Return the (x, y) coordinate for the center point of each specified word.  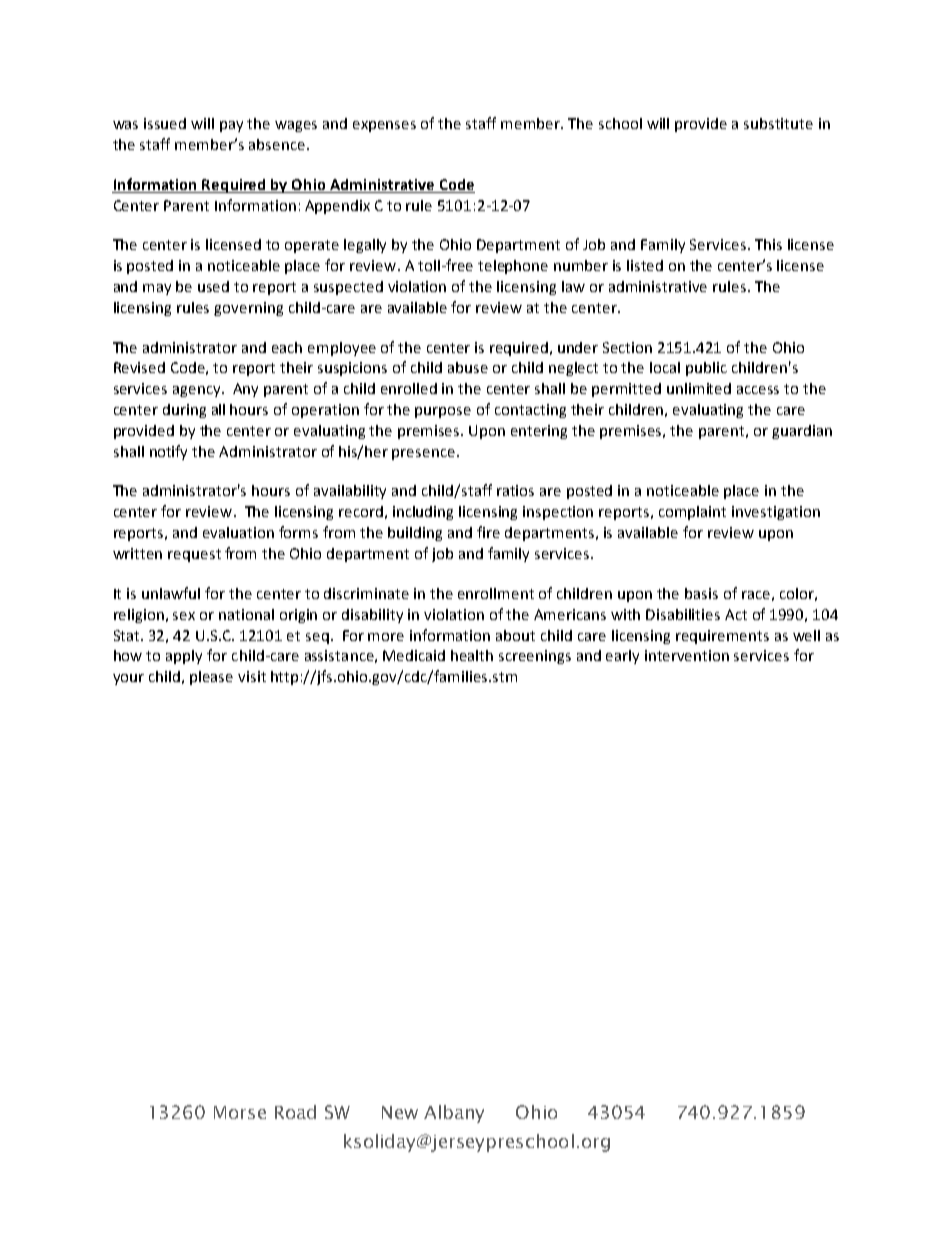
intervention (687, 655)
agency (198, 391)
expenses (384, 126)
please (211, 678)
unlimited (699, 388)
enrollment (496, 593)
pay (231, 126)
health (472, 655)
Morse (240, 1112)
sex (184, 616)
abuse (468, 367)
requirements (722, 637)
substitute (778, 123)
